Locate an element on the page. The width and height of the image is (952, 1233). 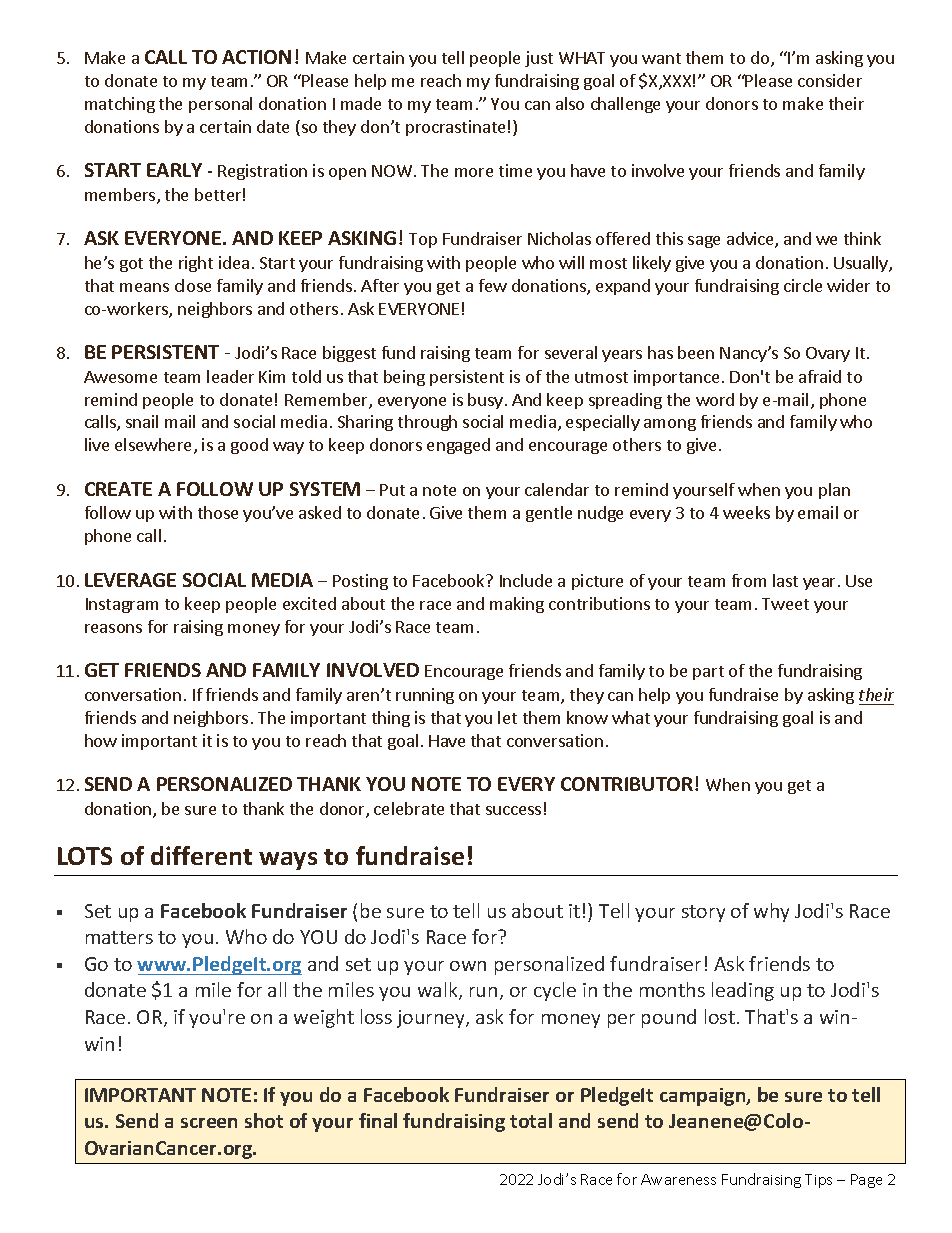
screen is located at coordinates (209, 1123).
